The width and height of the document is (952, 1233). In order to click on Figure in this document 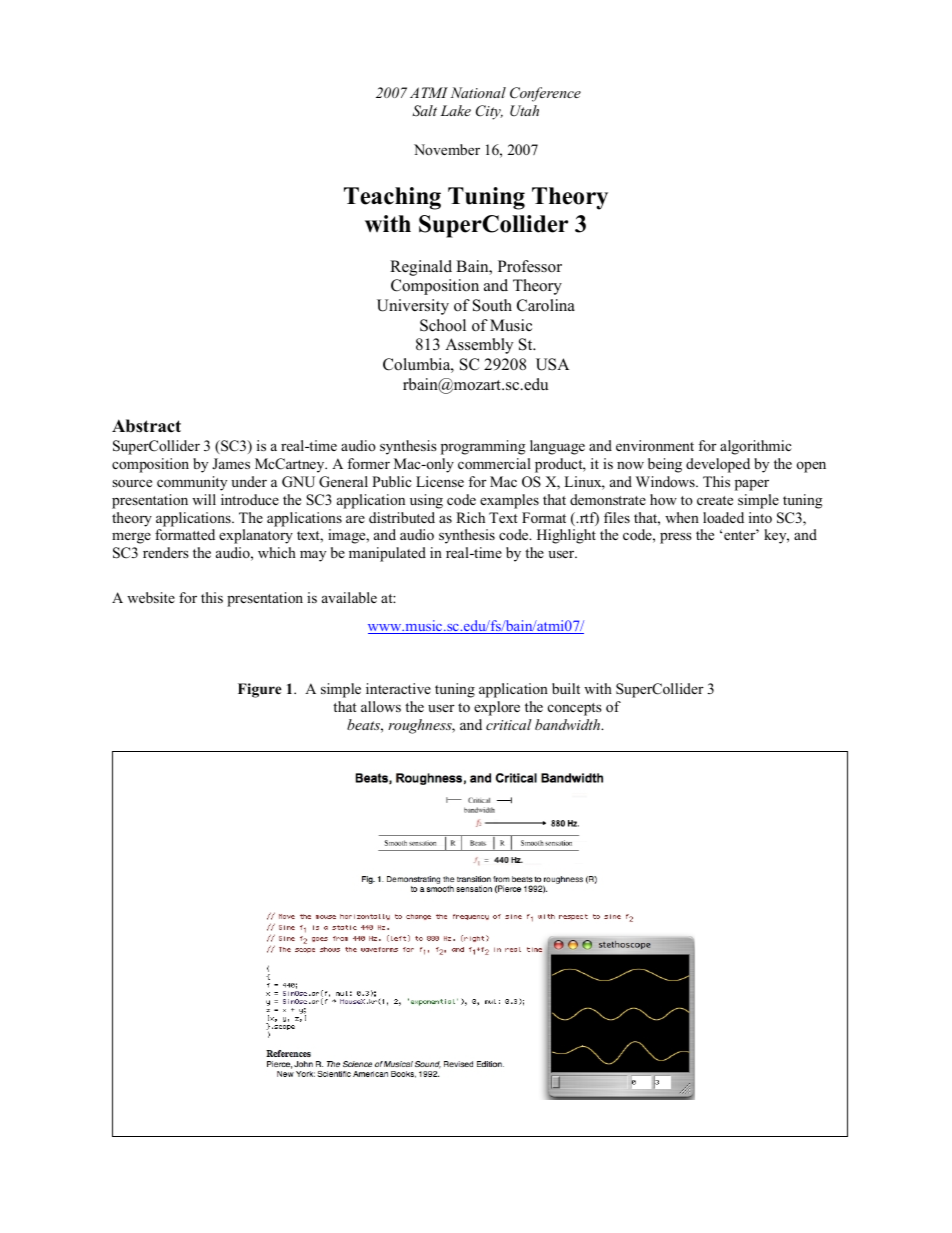, I will do `click(260, 690)`.
